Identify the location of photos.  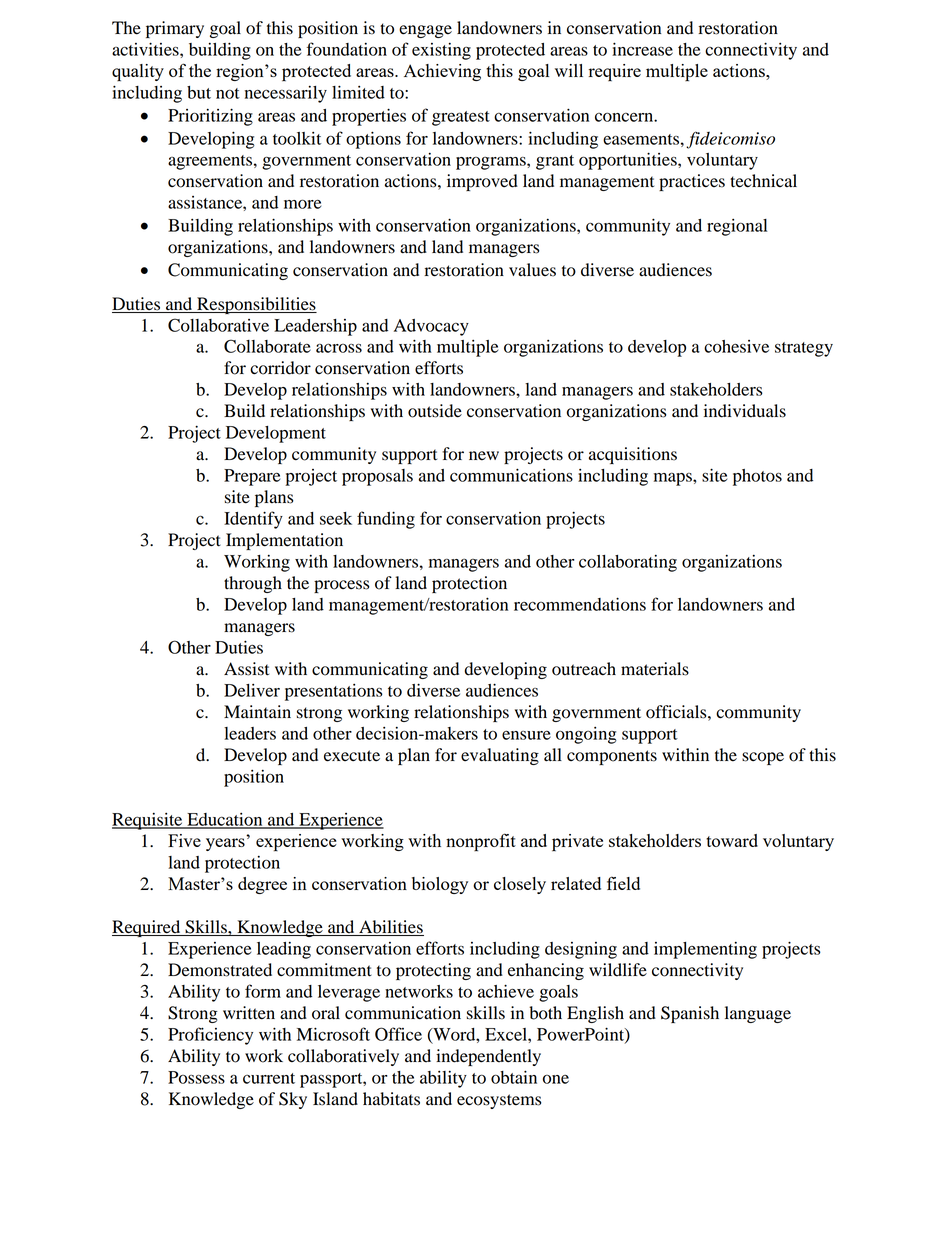
(757, 477).
